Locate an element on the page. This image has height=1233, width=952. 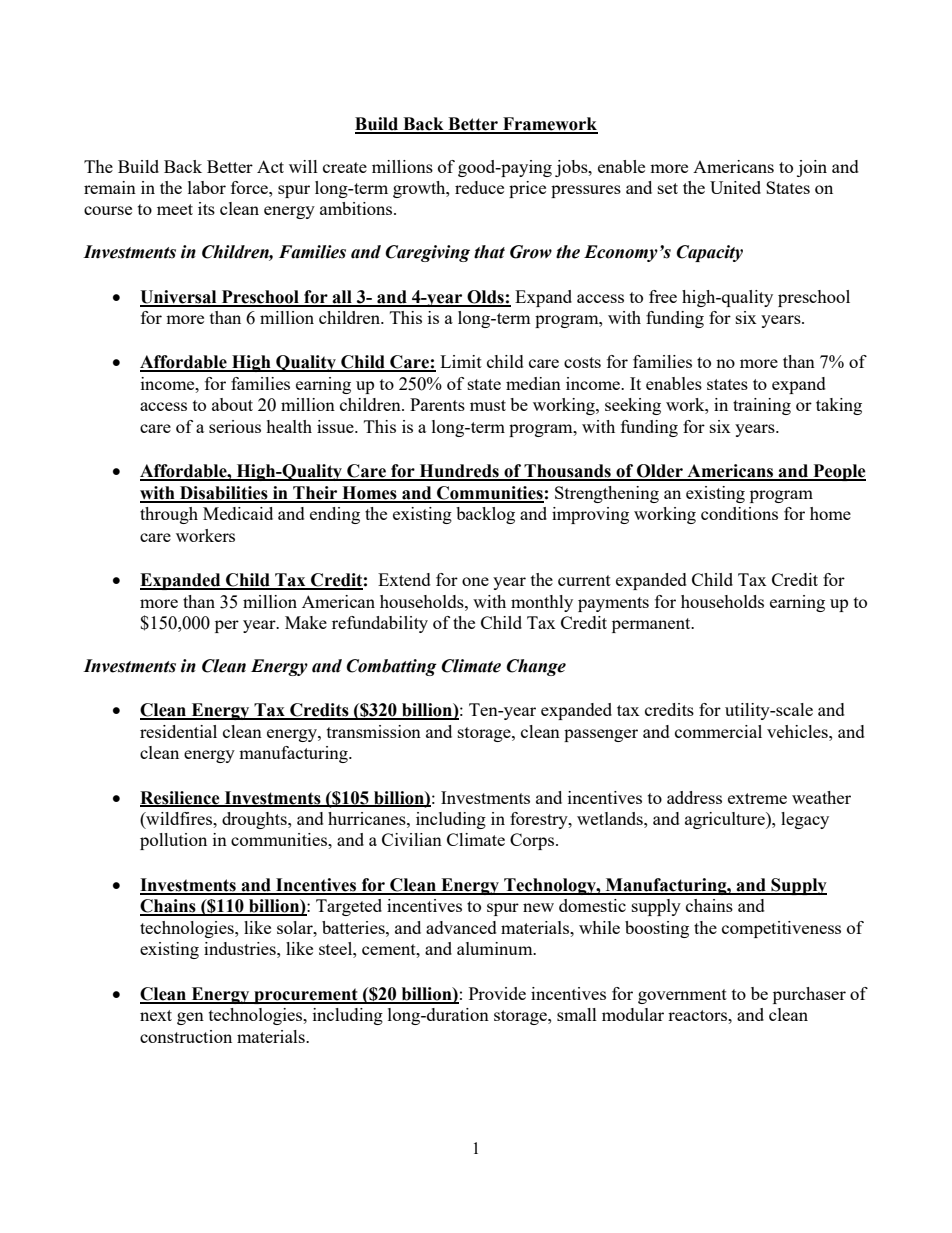
training is located at coordinates (762, 406).
